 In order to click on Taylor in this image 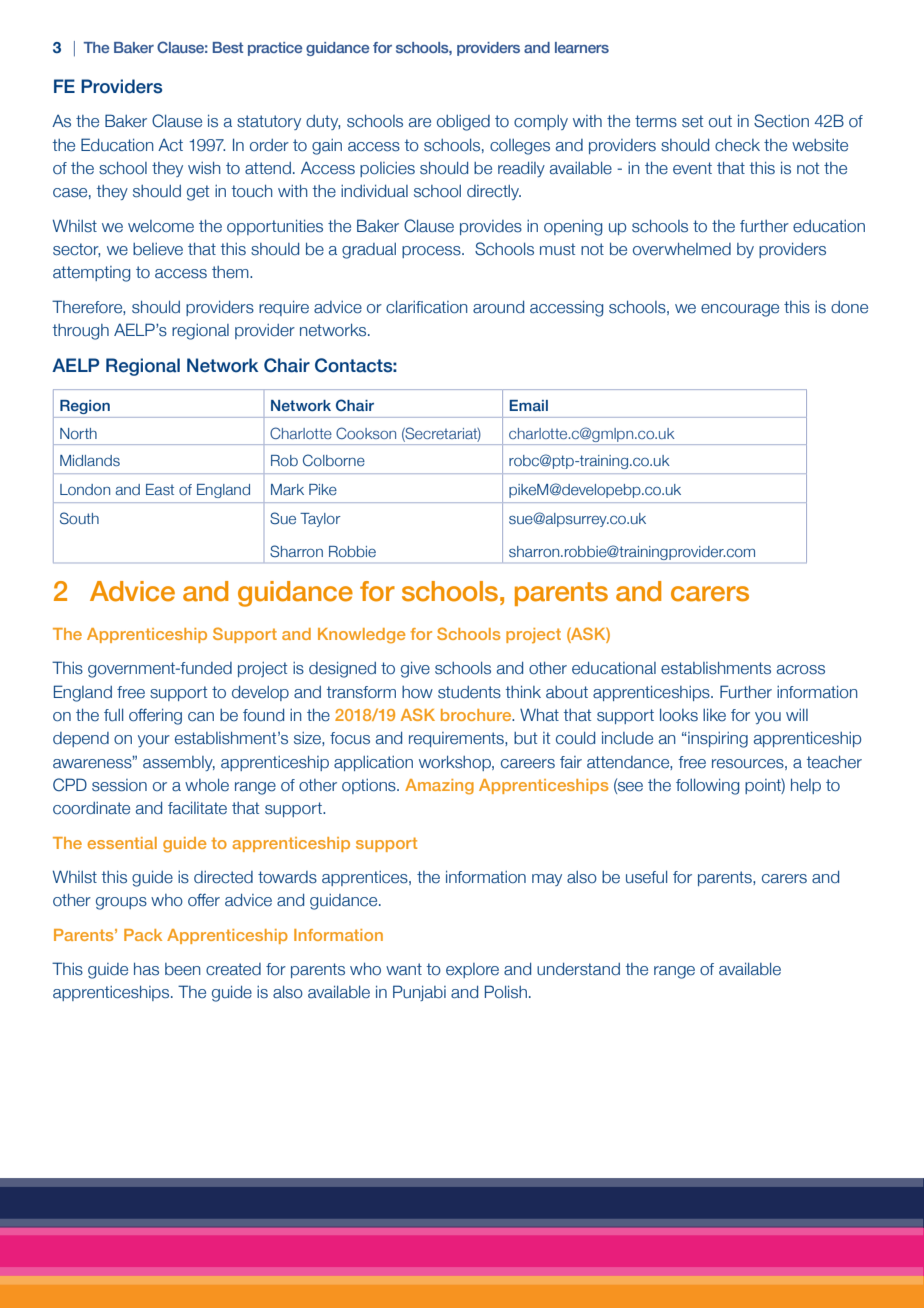, I will do `click(320, 520)`.
